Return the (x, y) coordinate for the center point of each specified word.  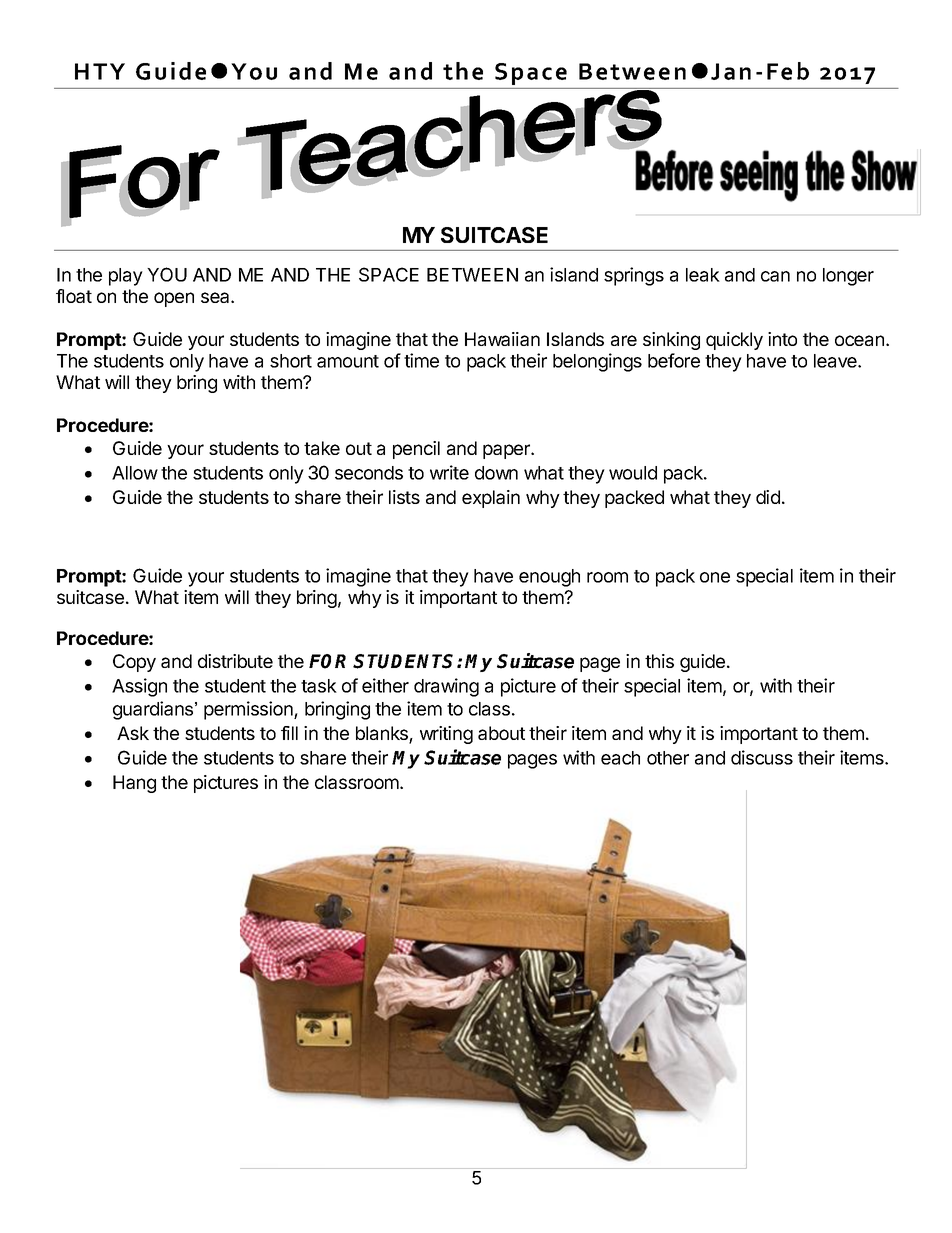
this (659, 661)
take (322, 448)
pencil (416, 450)
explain (491, 499)
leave (836, 361)
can (775, 276)
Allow (135, 473)
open (174, 299)
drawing (446, 687)
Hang (134, 784)
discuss (762, 757)
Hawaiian (502, 339)
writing (446, 735)
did (768, 497)
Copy (134, 663)
